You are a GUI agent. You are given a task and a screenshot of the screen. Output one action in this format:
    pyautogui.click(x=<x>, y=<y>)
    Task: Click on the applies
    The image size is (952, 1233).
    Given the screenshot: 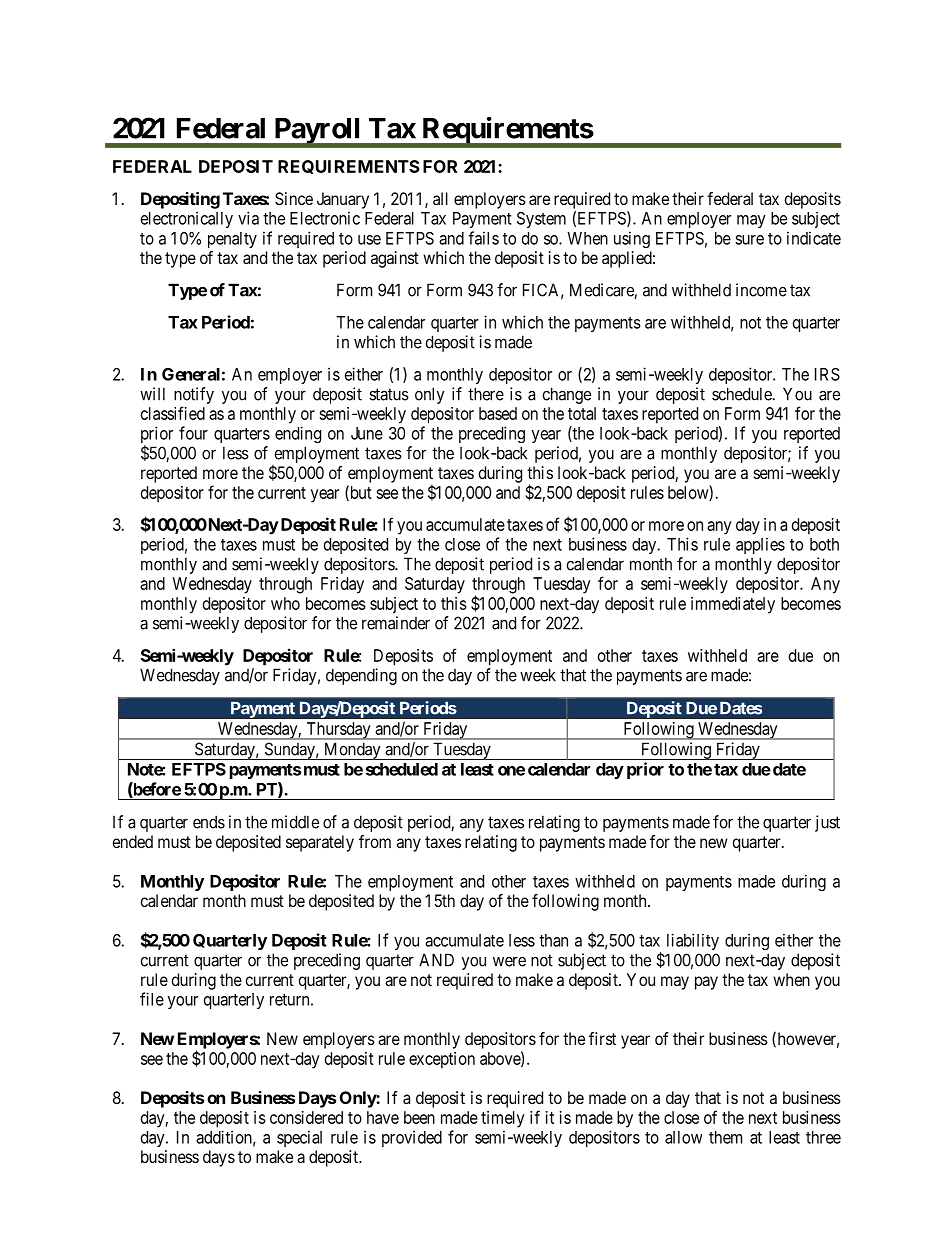 What is the action you would take?
    pyautogui.click(x=760, y=545)
